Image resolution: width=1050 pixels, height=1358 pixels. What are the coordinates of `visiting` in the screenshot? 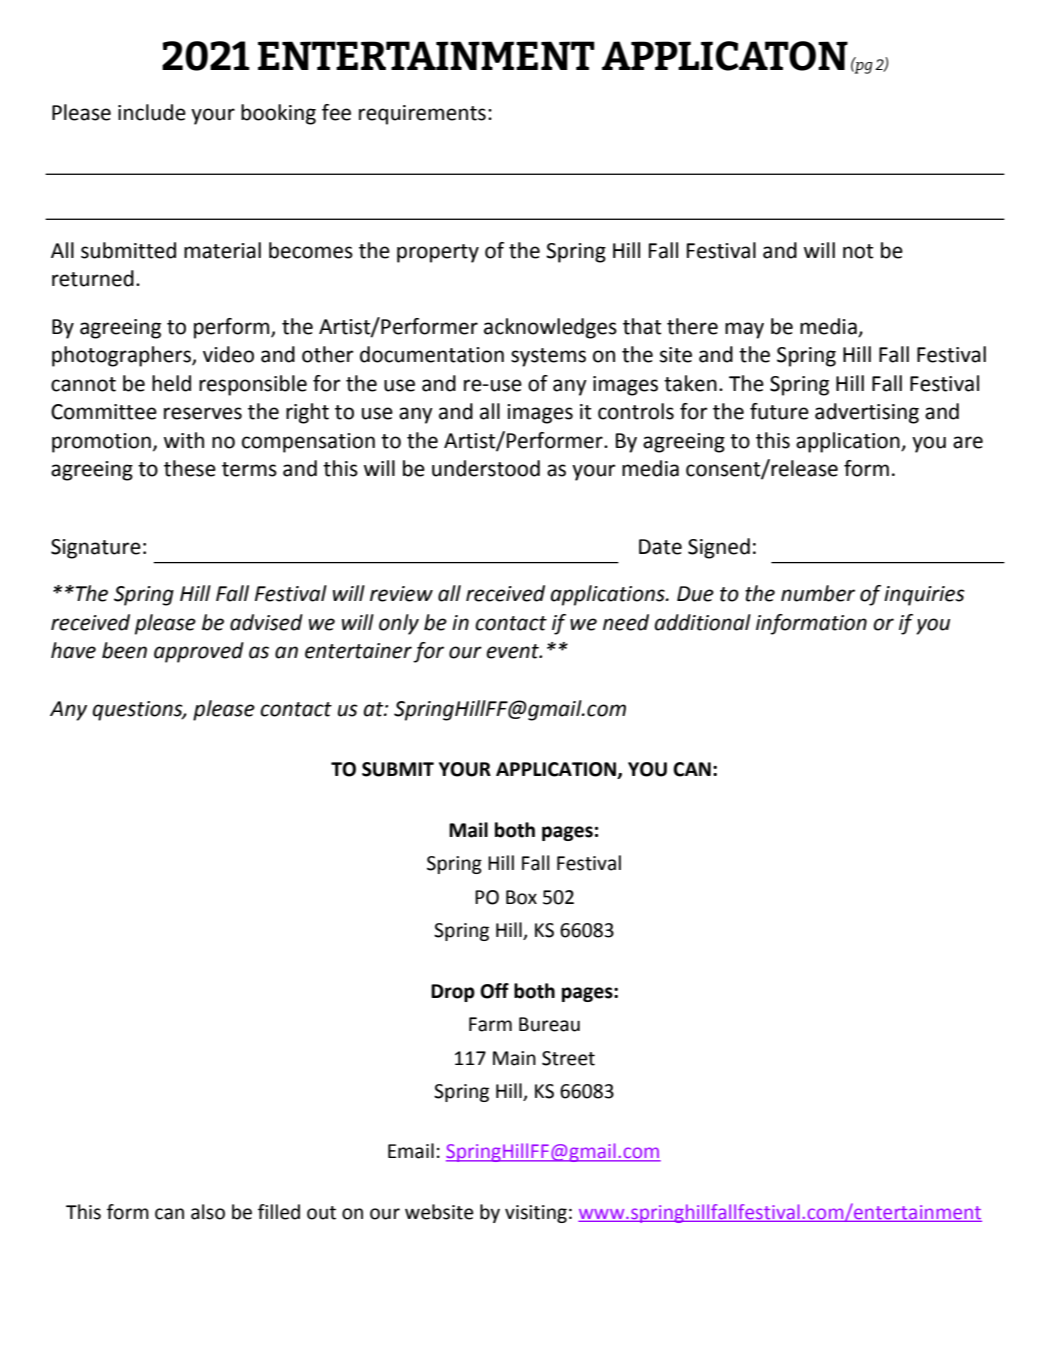 It's located at (536, 1214).
